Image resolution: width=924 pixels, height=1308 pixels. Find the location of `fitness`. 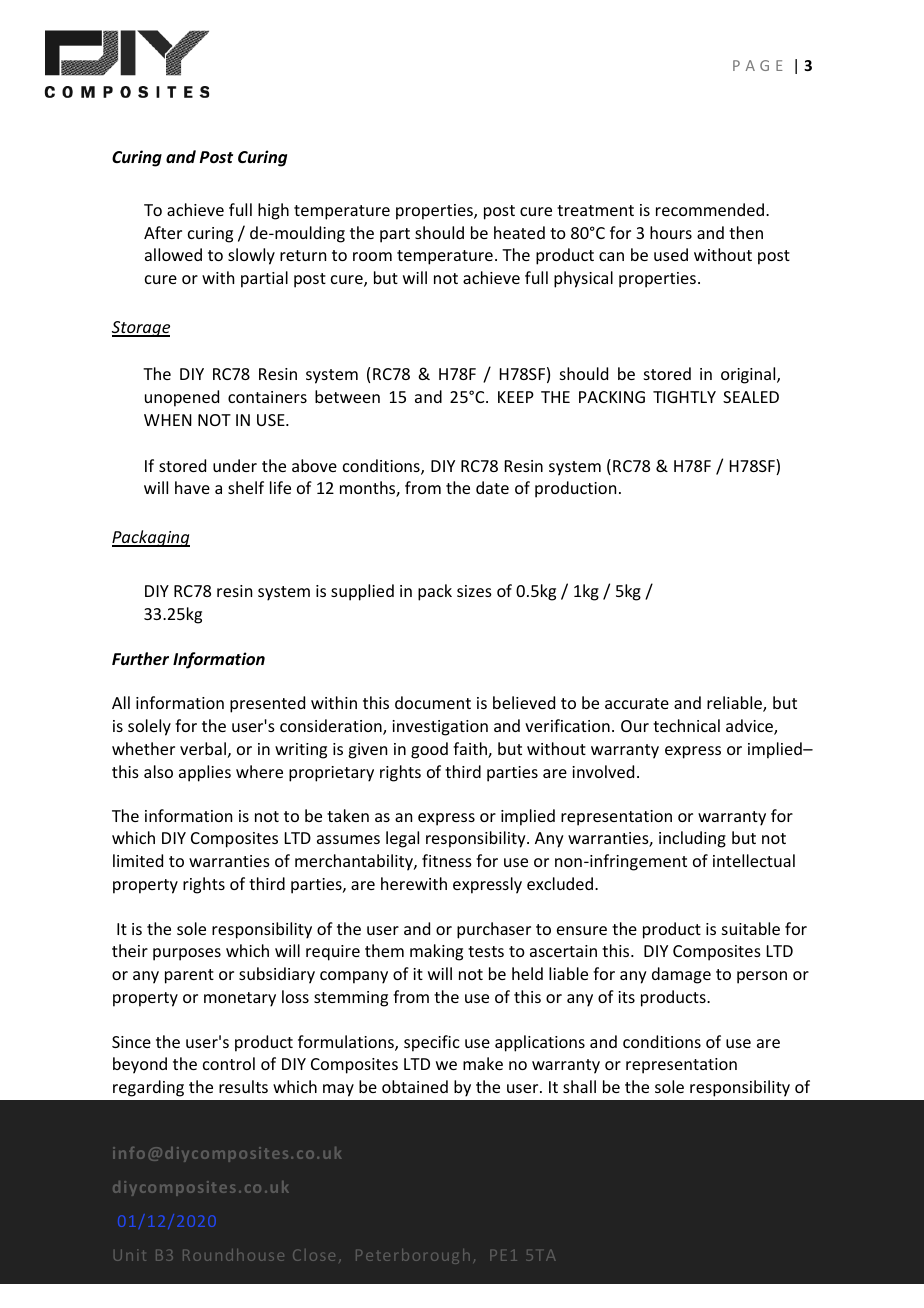

fitness is located at coordinates (447, 860).
